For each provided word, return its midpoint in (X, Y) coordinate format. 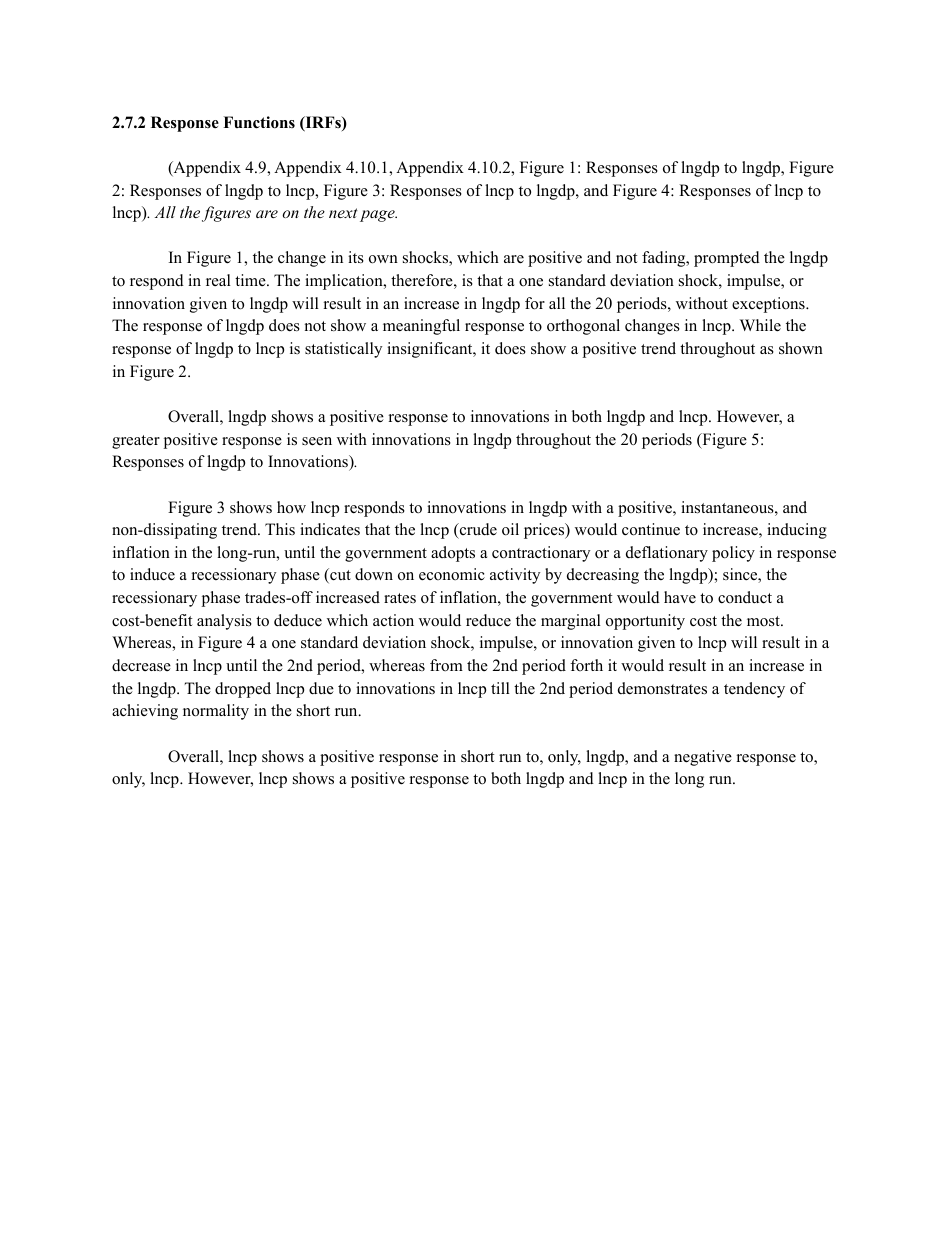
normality (216, 712)
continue (651, 529)
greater (136, 442)
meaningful (421, 327)
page (378, 216)
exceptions (769, 305)
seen (317, 441)
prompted (727, 259)
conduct (745, 597)
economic (452, 574)
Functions (259, 122)
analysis (224, 622)
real (218, 280)
